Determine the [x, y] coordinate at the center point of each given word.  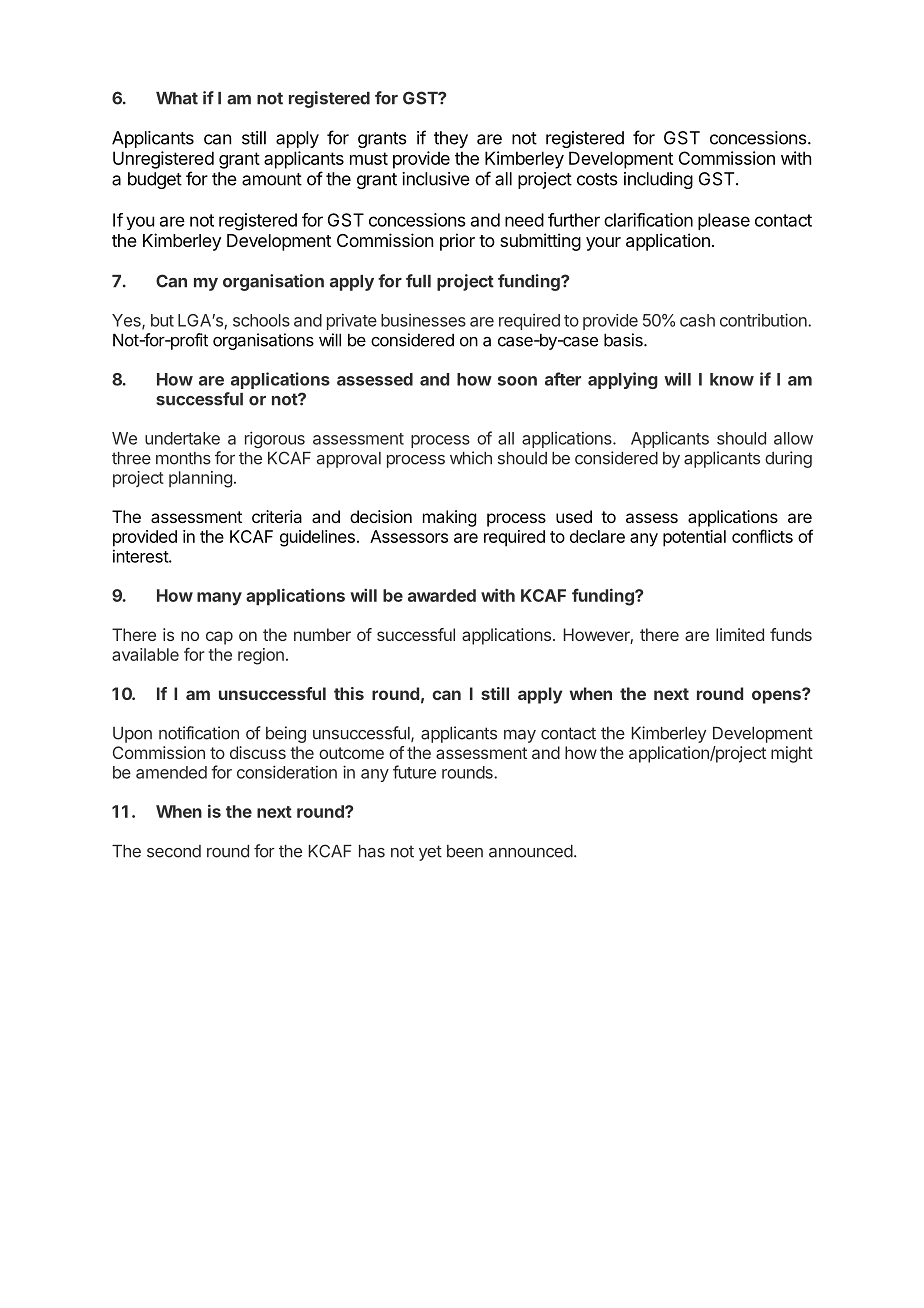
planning [200, 479]
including [658, 180]
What [177, 98]
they [451, 139]
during [788, 459]
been [465, 851]
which [471, 458]
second [174, 851]
